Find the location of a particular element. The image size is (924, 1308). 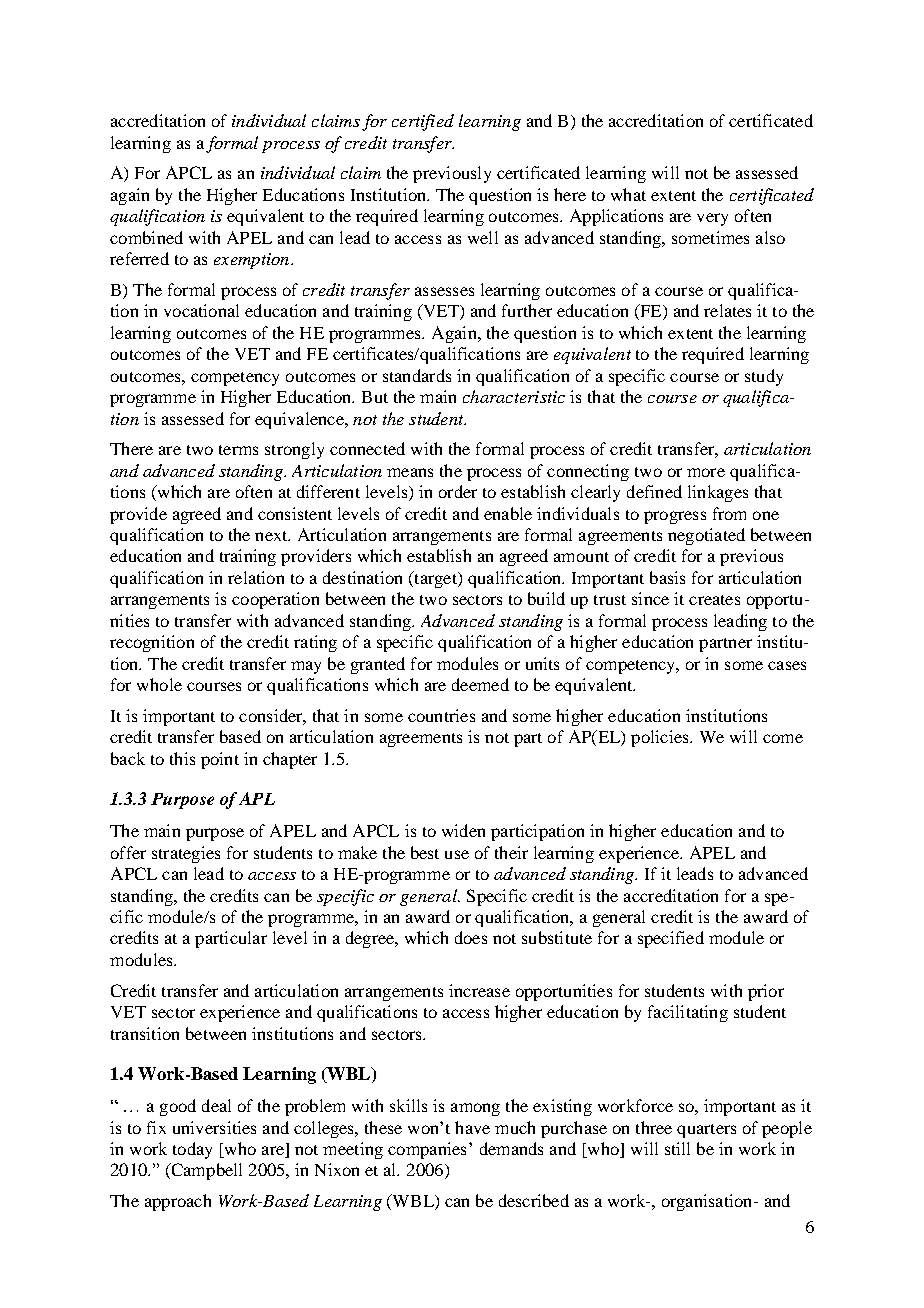

Campbell is located at coordinates (205, 1171).
